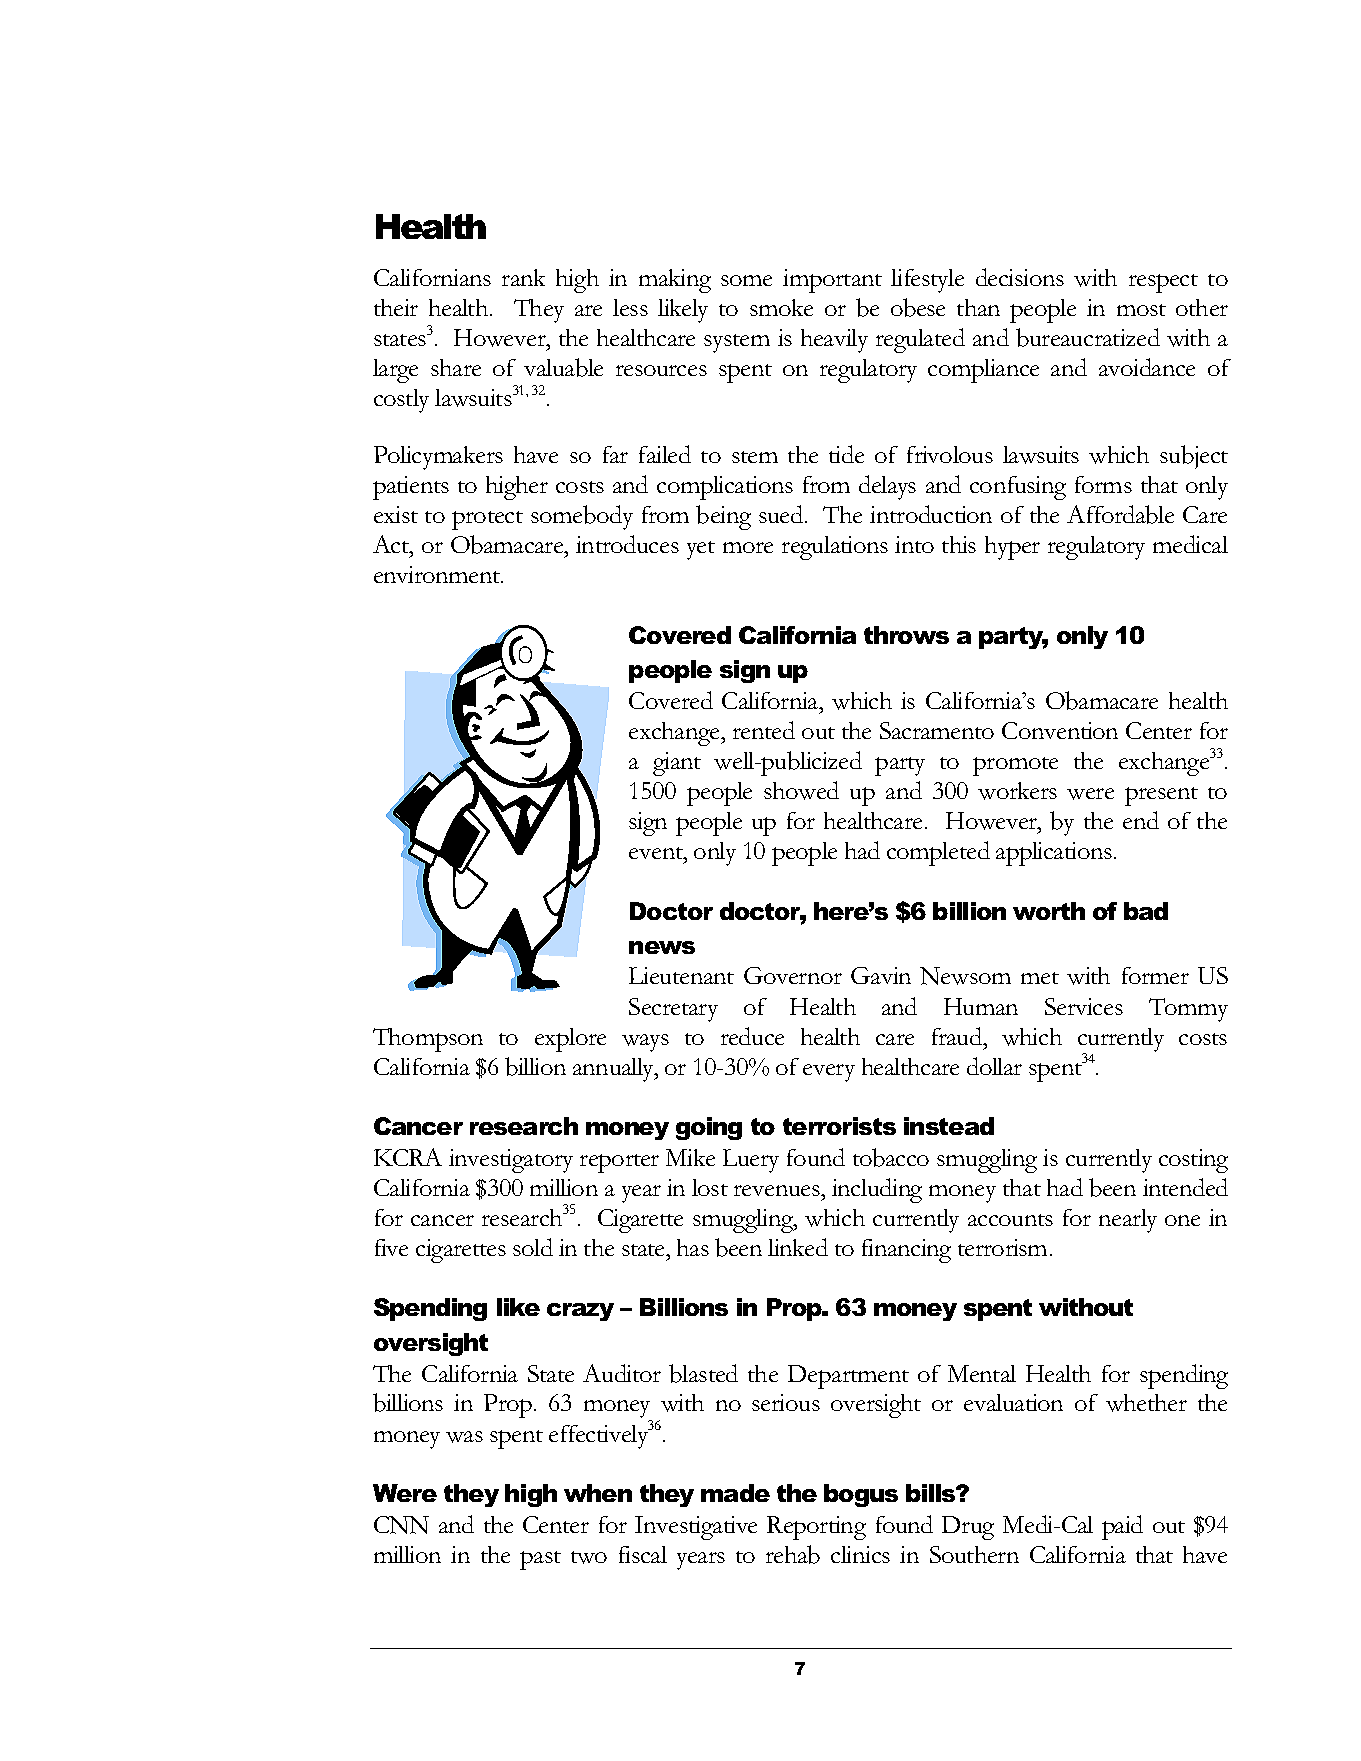 The height and width of the screenshot is (1761, 1361). Describe the element at coordinates (1193, 1161) in the screenshot. I see `costing` at that location.
